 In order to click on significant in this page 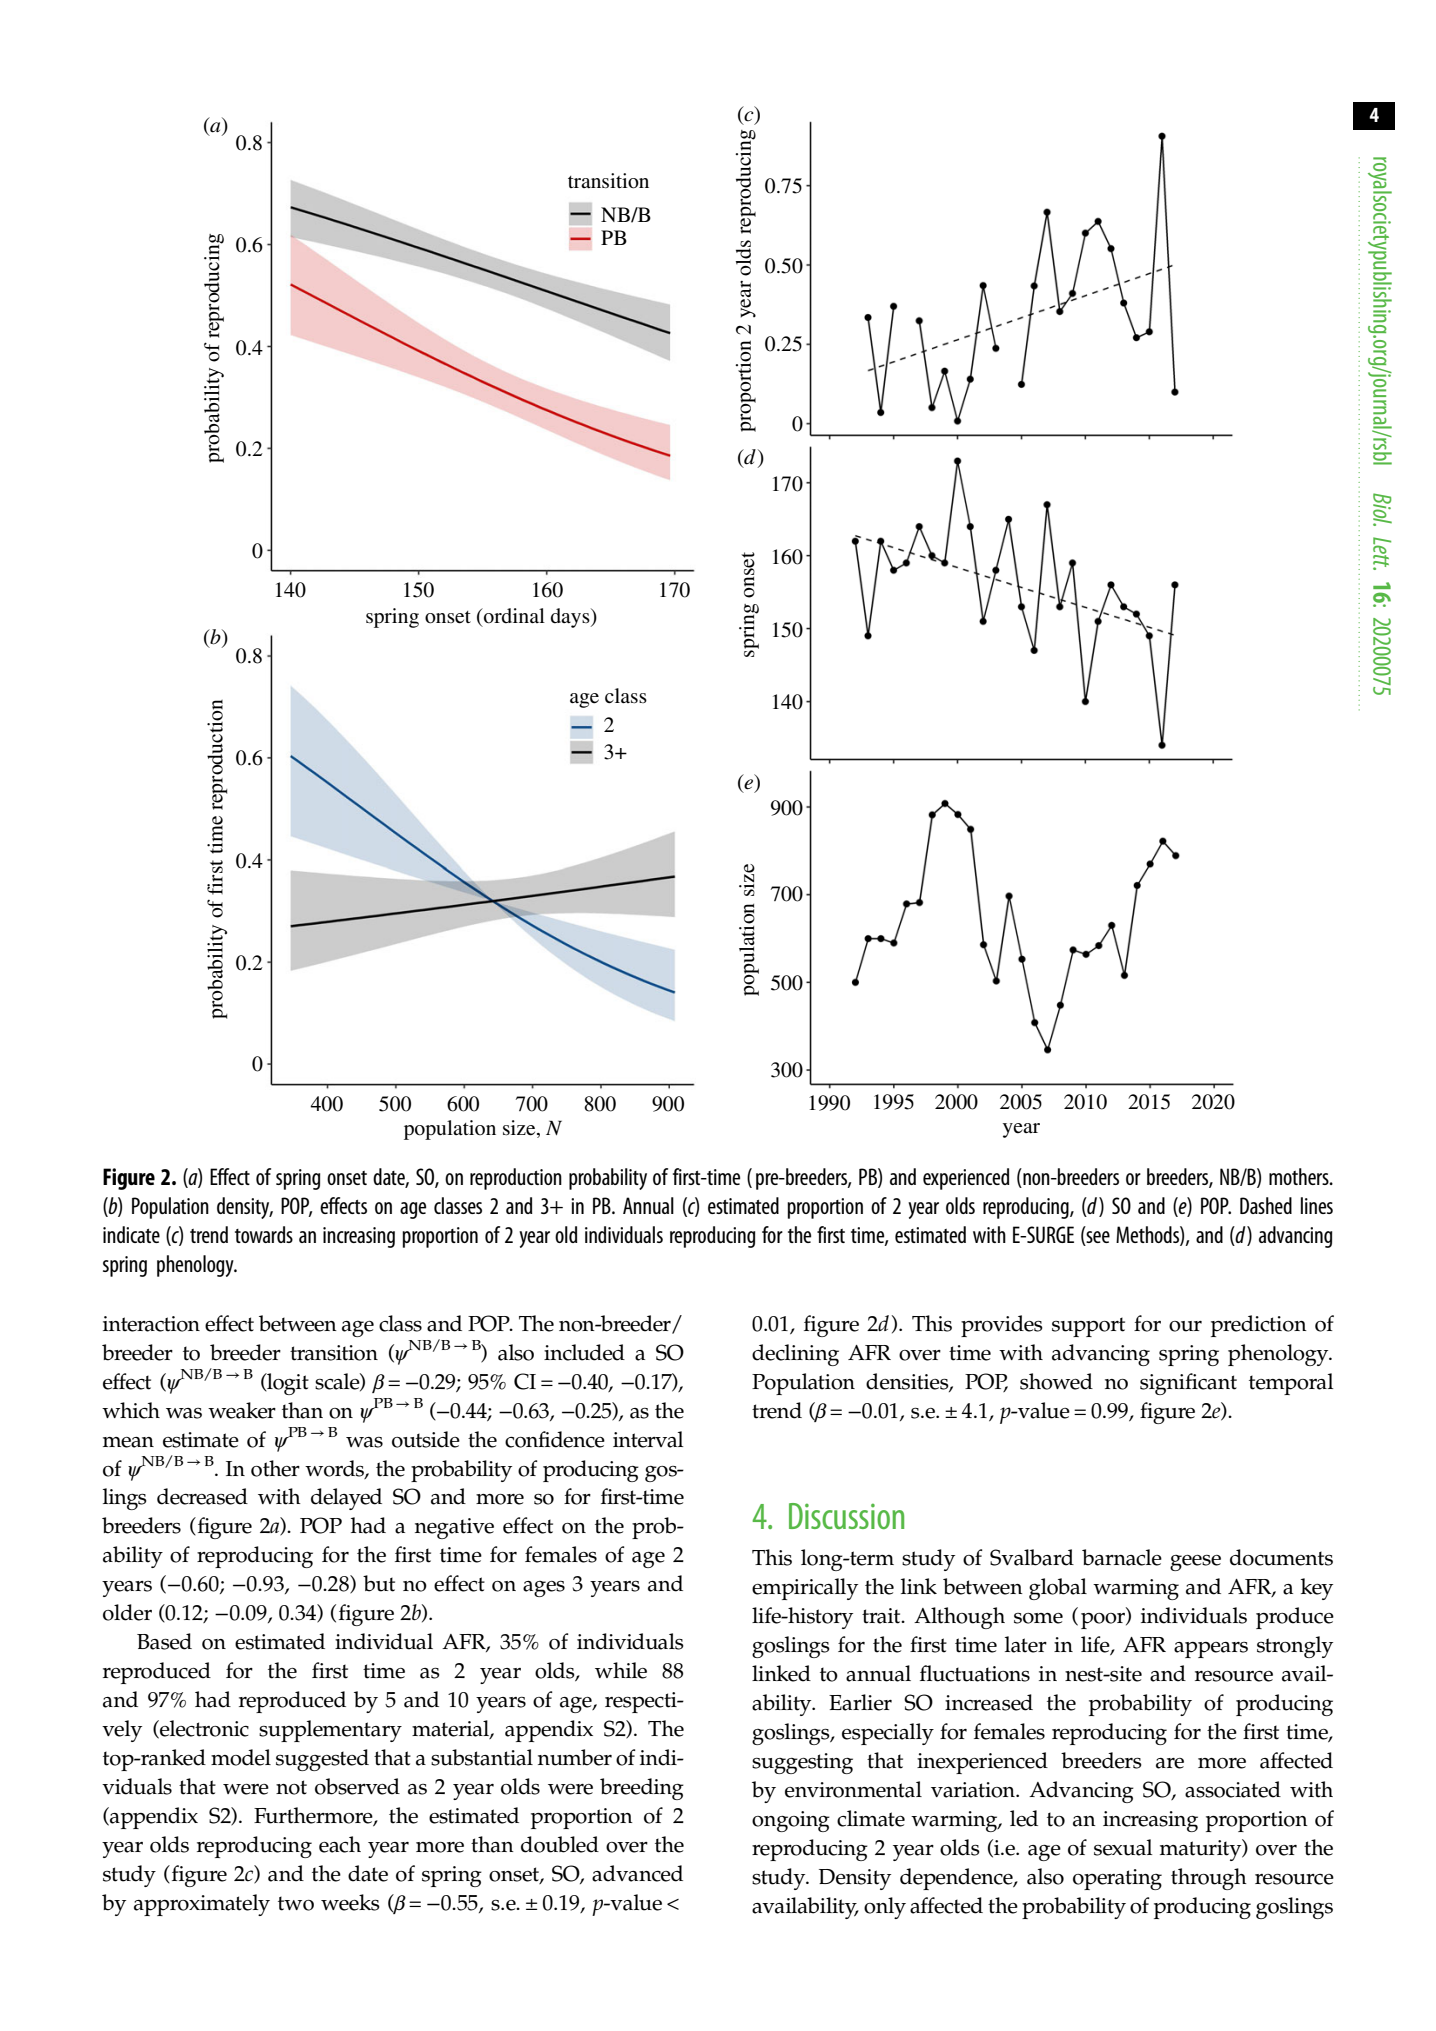, I will do `click(1188, 1384)`.
